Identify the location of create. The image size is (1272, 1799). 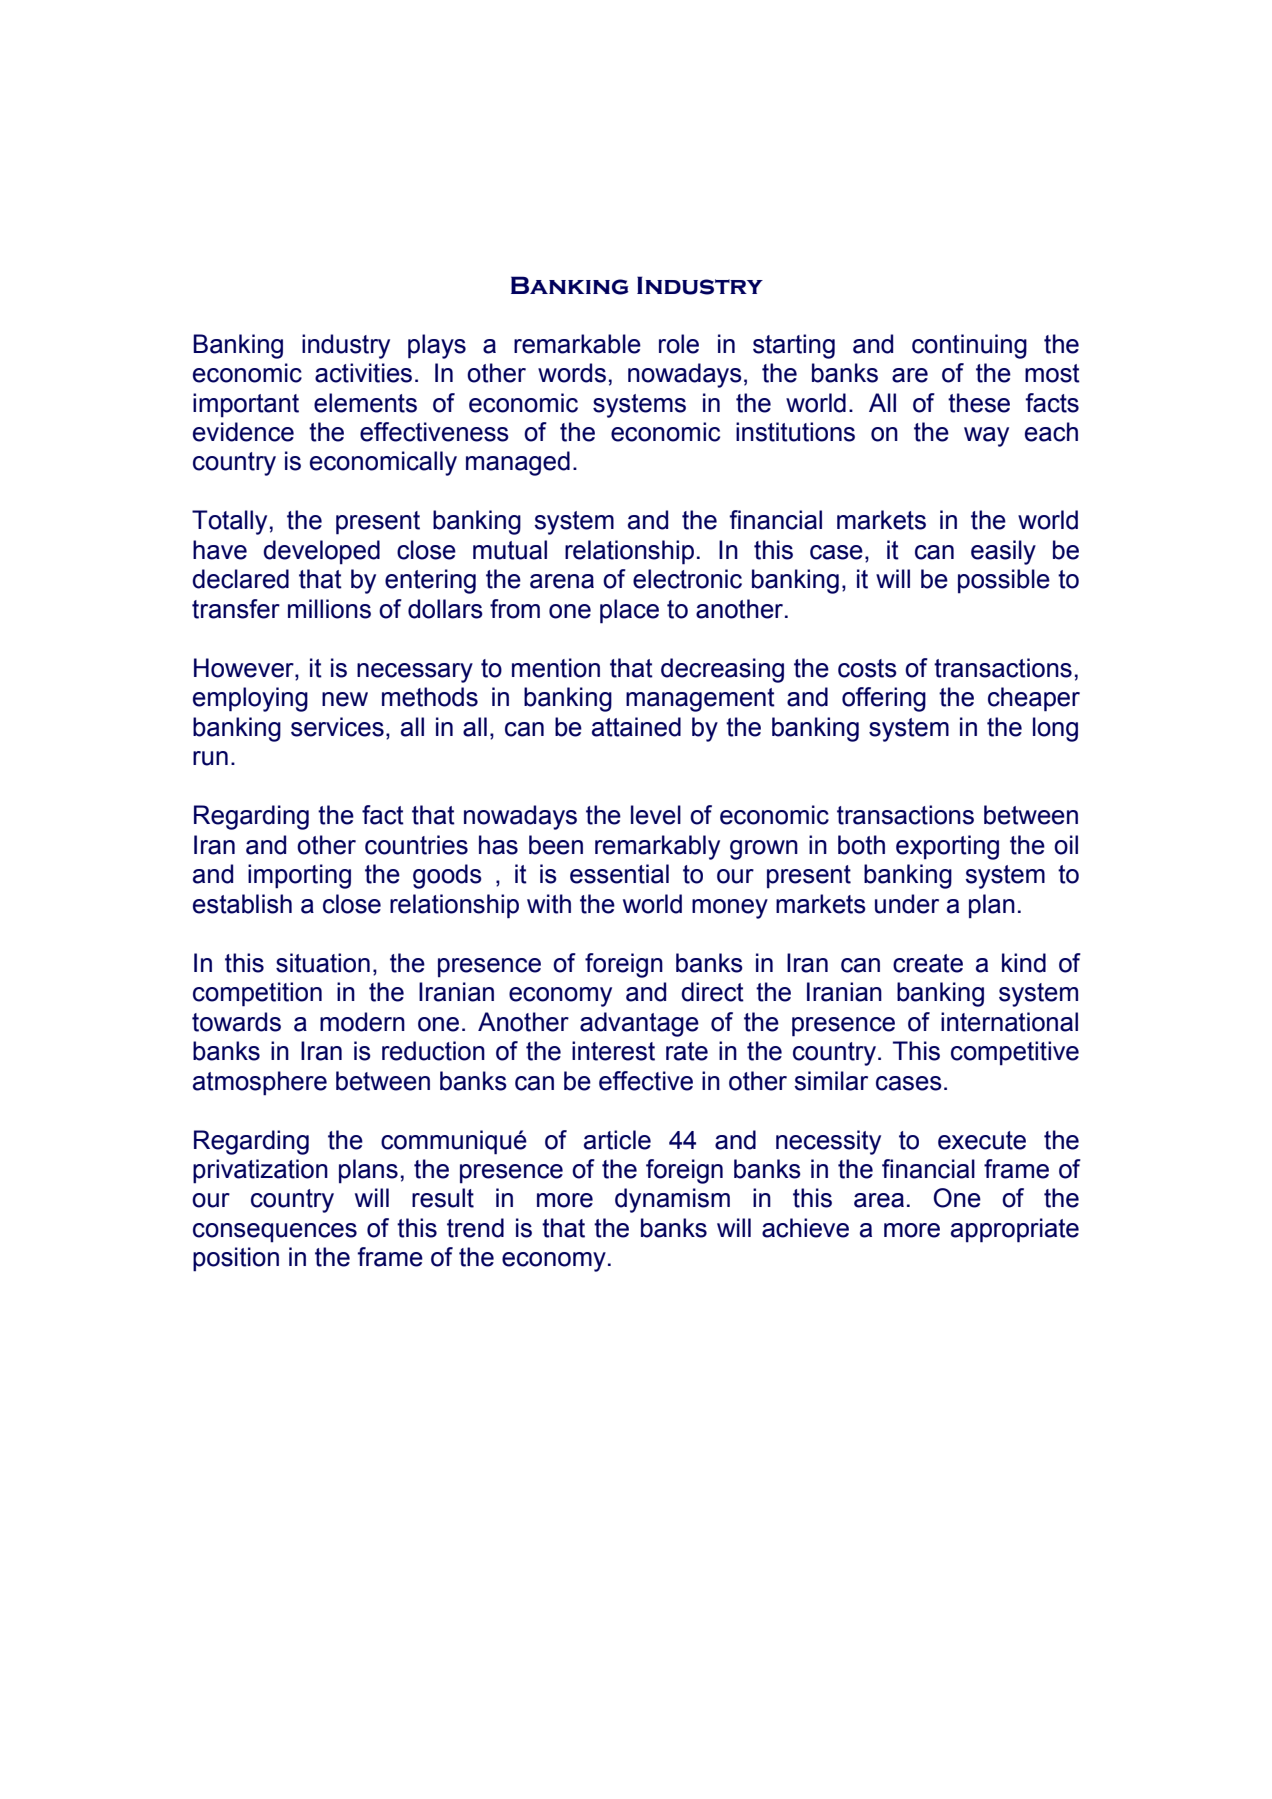
(928, 963).
